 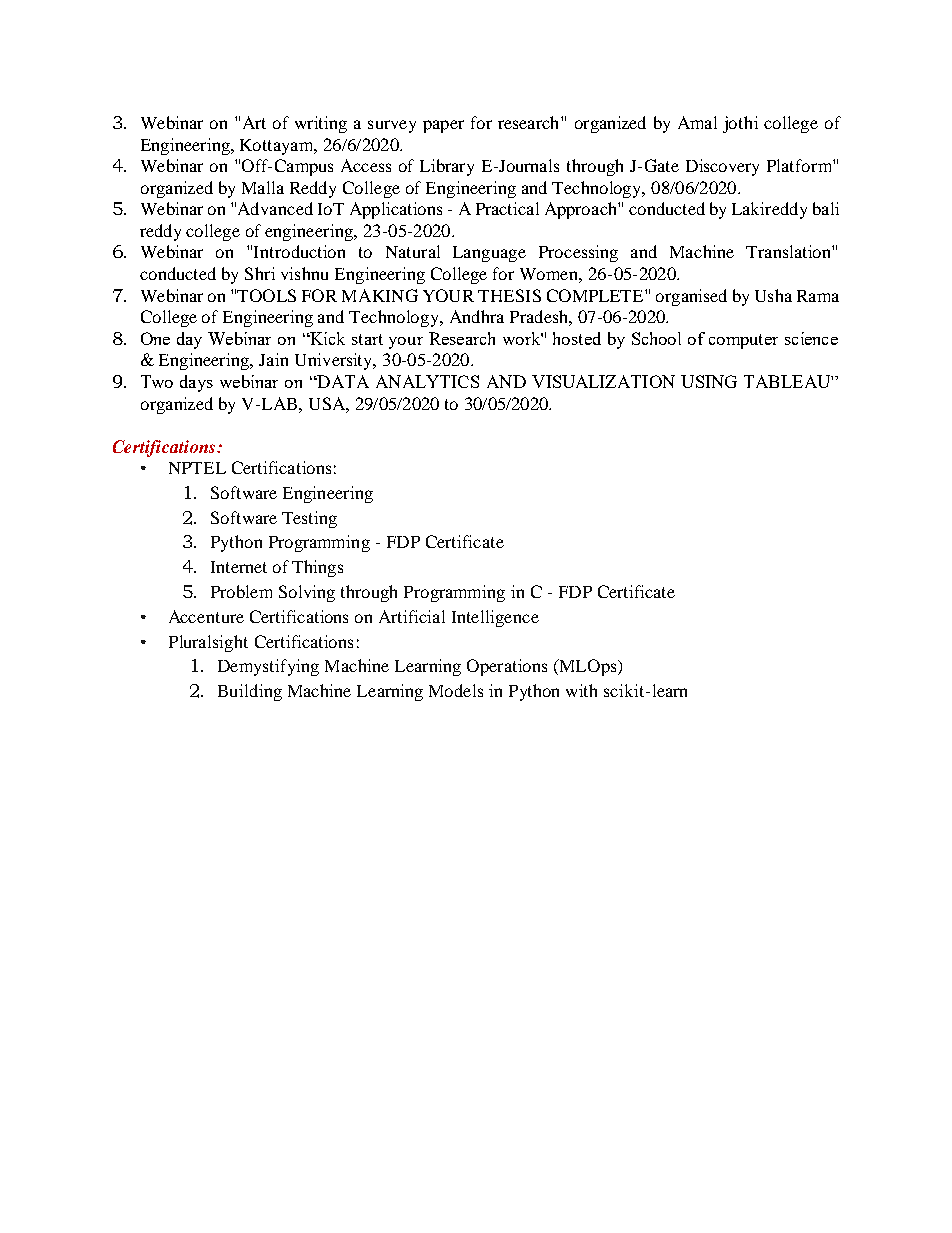 I want to click on ANALYTICS, so click(x=427, y=381).
